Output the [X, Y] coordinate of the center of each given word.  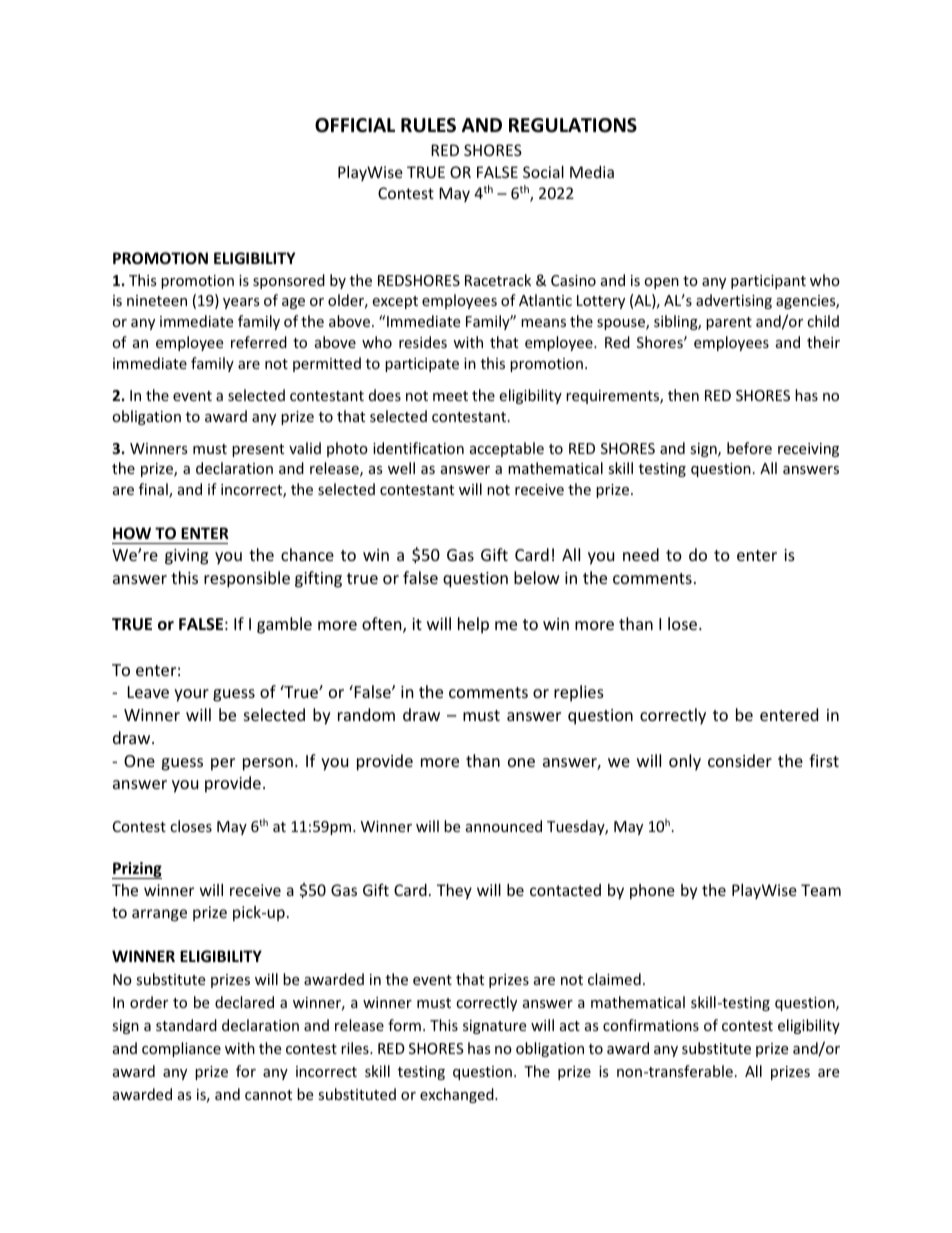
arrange [159, 915]
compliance [181, 1049]
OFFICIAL [355, 125]
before [749, 448]
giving [186, 557]
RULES [428, 125]
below [537, 577]
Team [821, 890]
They [454, 891]
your [191, 695]
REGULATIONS [573, 125]
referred [259, 342]
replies [579, 693]
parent [729, 323]
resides [423, 342]
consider [740, 760]
